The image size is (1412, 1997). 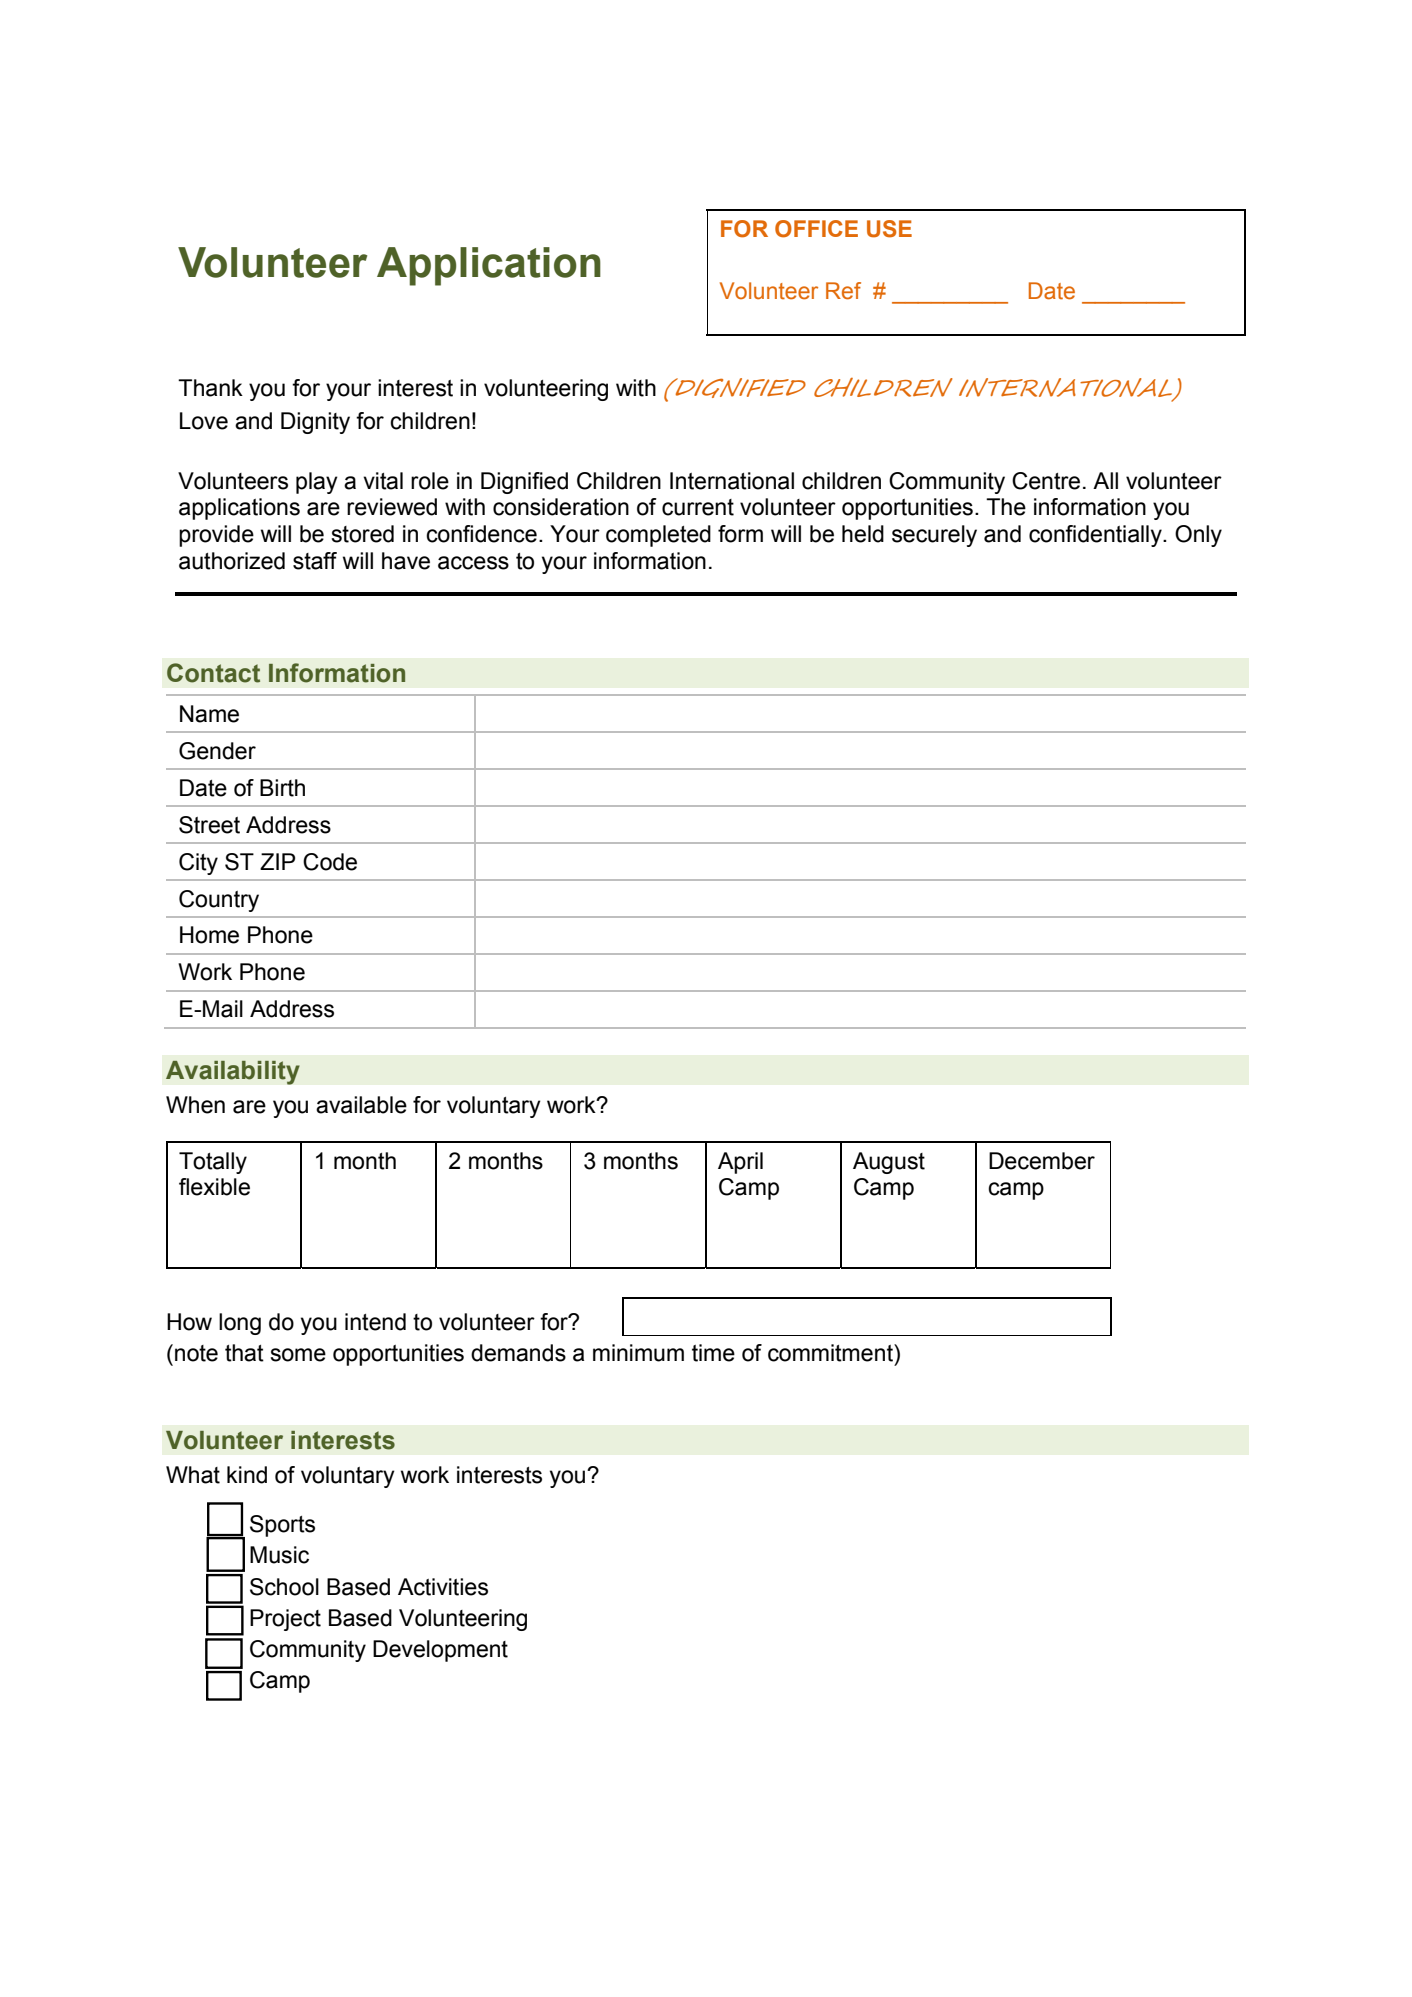 What do you see at coordinates (658, 536) in the document?
I see `completed` at bounding box center [658, 536].
